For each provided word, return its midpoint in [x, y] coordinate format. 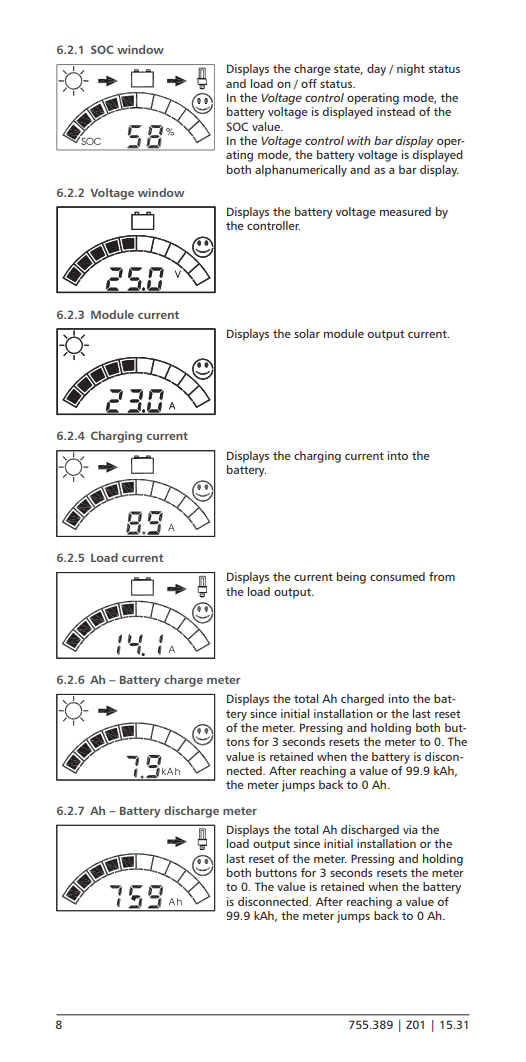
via [410, 829]
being [351, 578]
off [309, 83]
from [442, 576]
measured [405, 211]
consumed [397, 576]
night [411, 70]
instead [396, 111]
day [376, 70]
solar [307, 333]
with [359, 140]
